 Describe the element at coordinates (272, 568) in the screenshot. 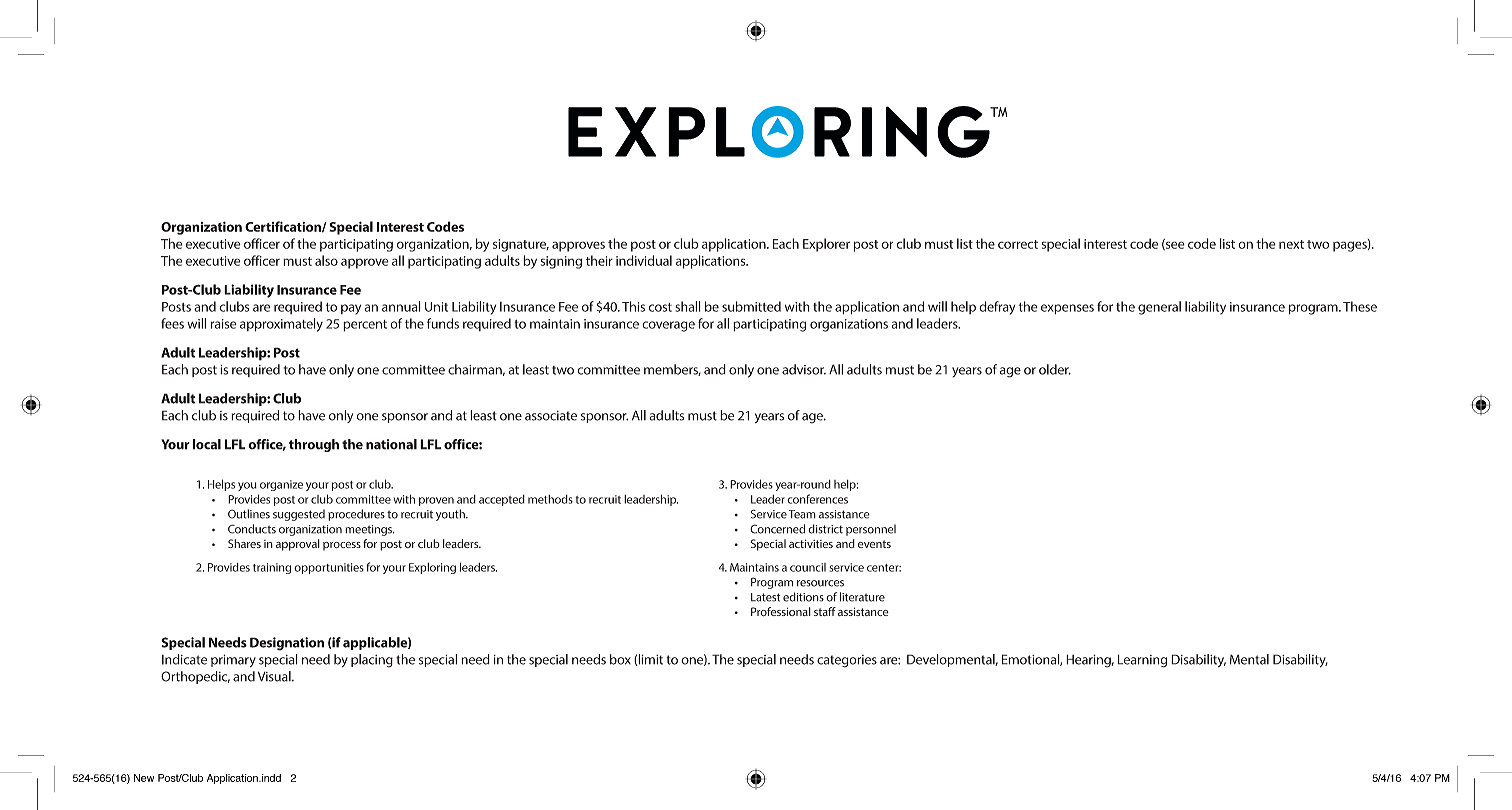

I see `training` at that location.
